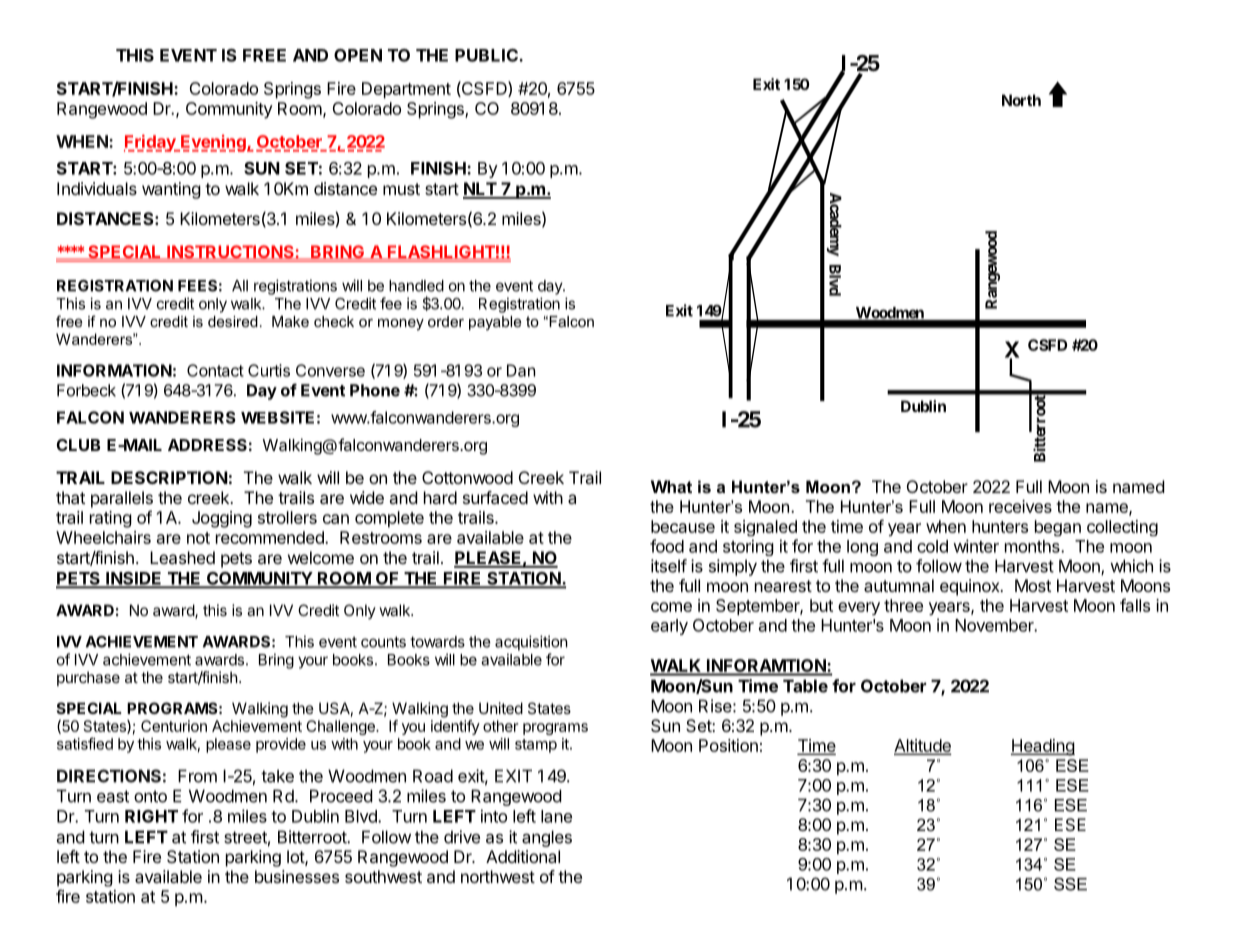  Describe the element at coordinates (88, 678) in the page. I see `purchase` at that location.
